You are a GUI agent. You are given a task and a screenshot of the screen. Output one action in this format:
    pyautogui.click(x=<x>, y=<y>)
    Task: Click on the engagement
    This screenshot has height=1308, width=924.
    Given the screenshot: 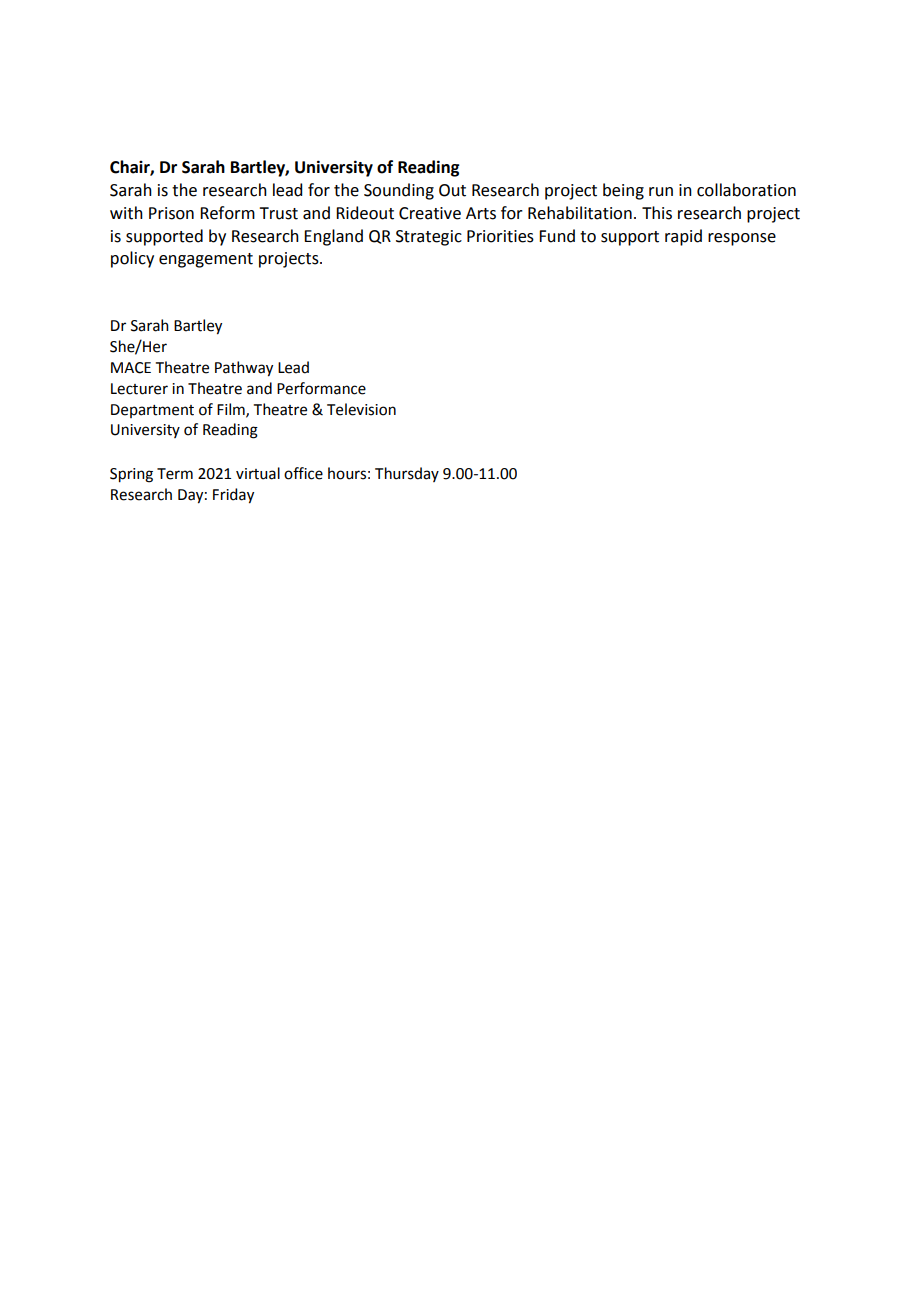 What is the action you would take?
    pyautogui.click(x=206, y=260)
